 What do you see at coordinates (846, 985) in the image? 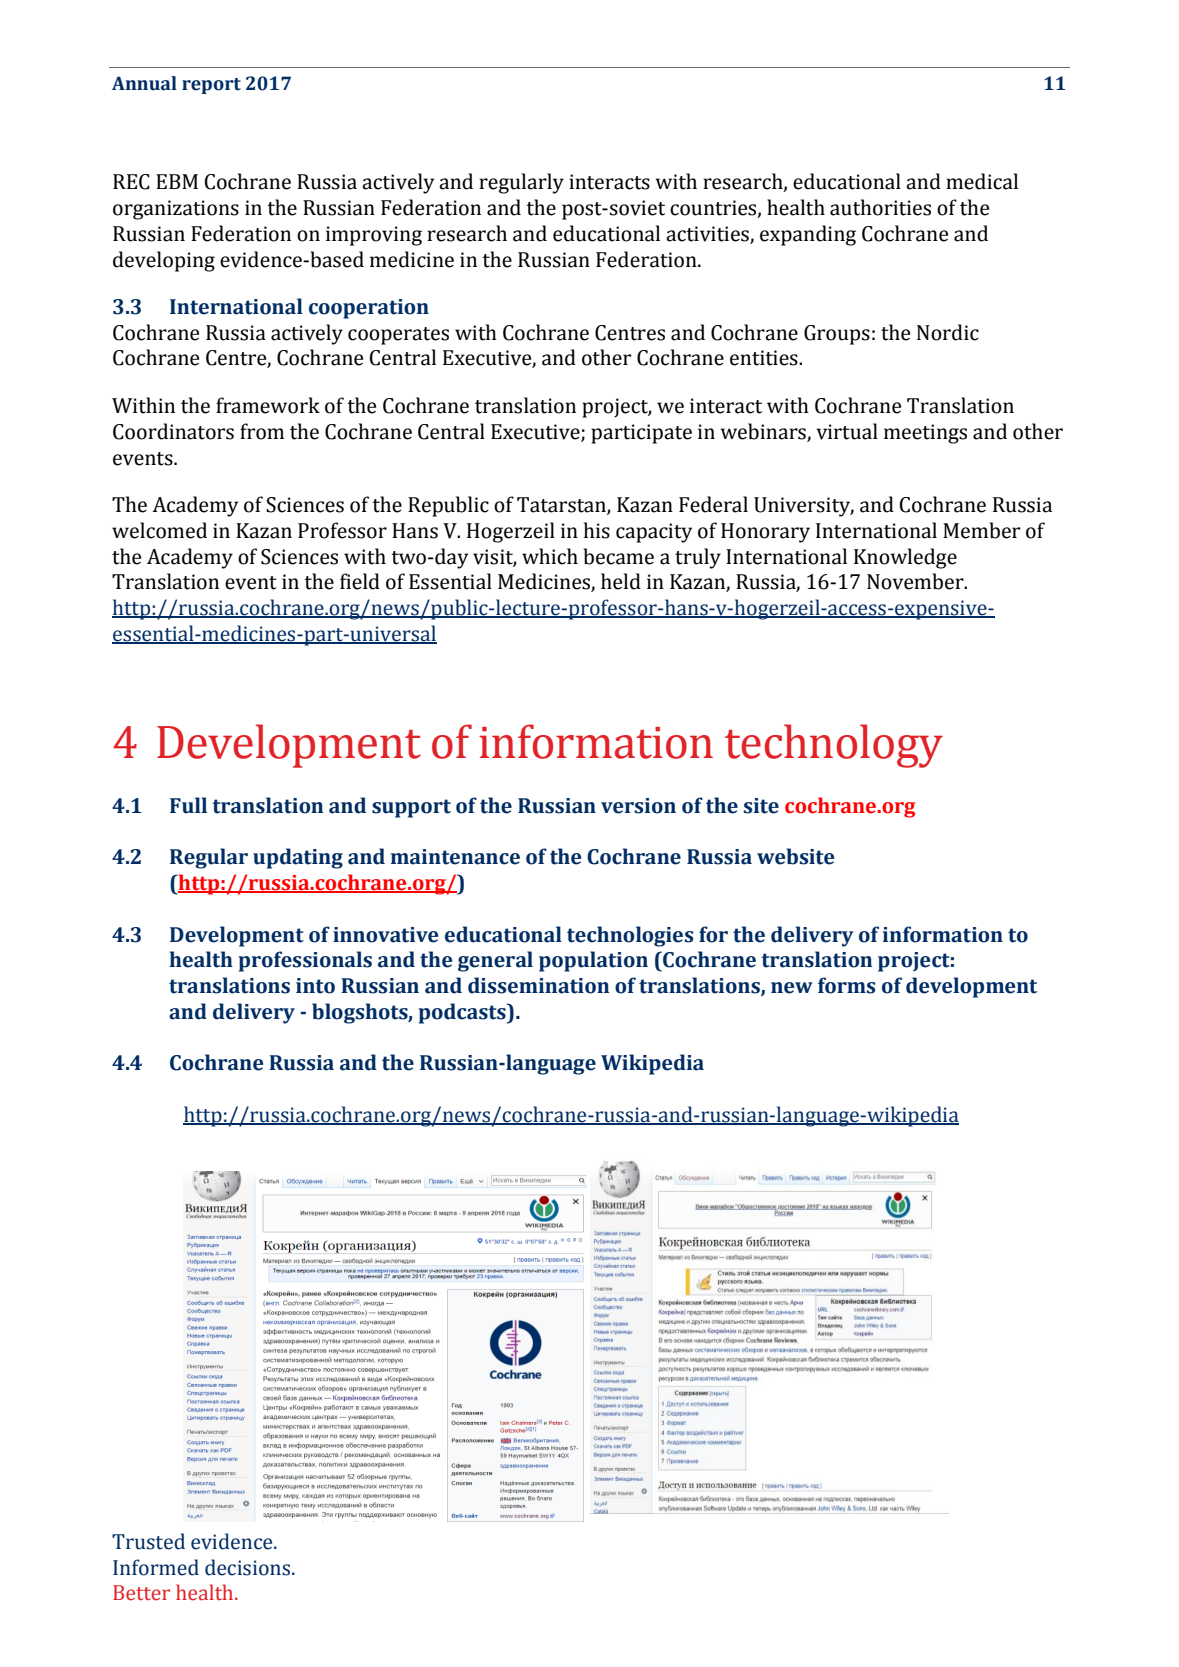
I see `forms` at bounding box center [846, 985].
